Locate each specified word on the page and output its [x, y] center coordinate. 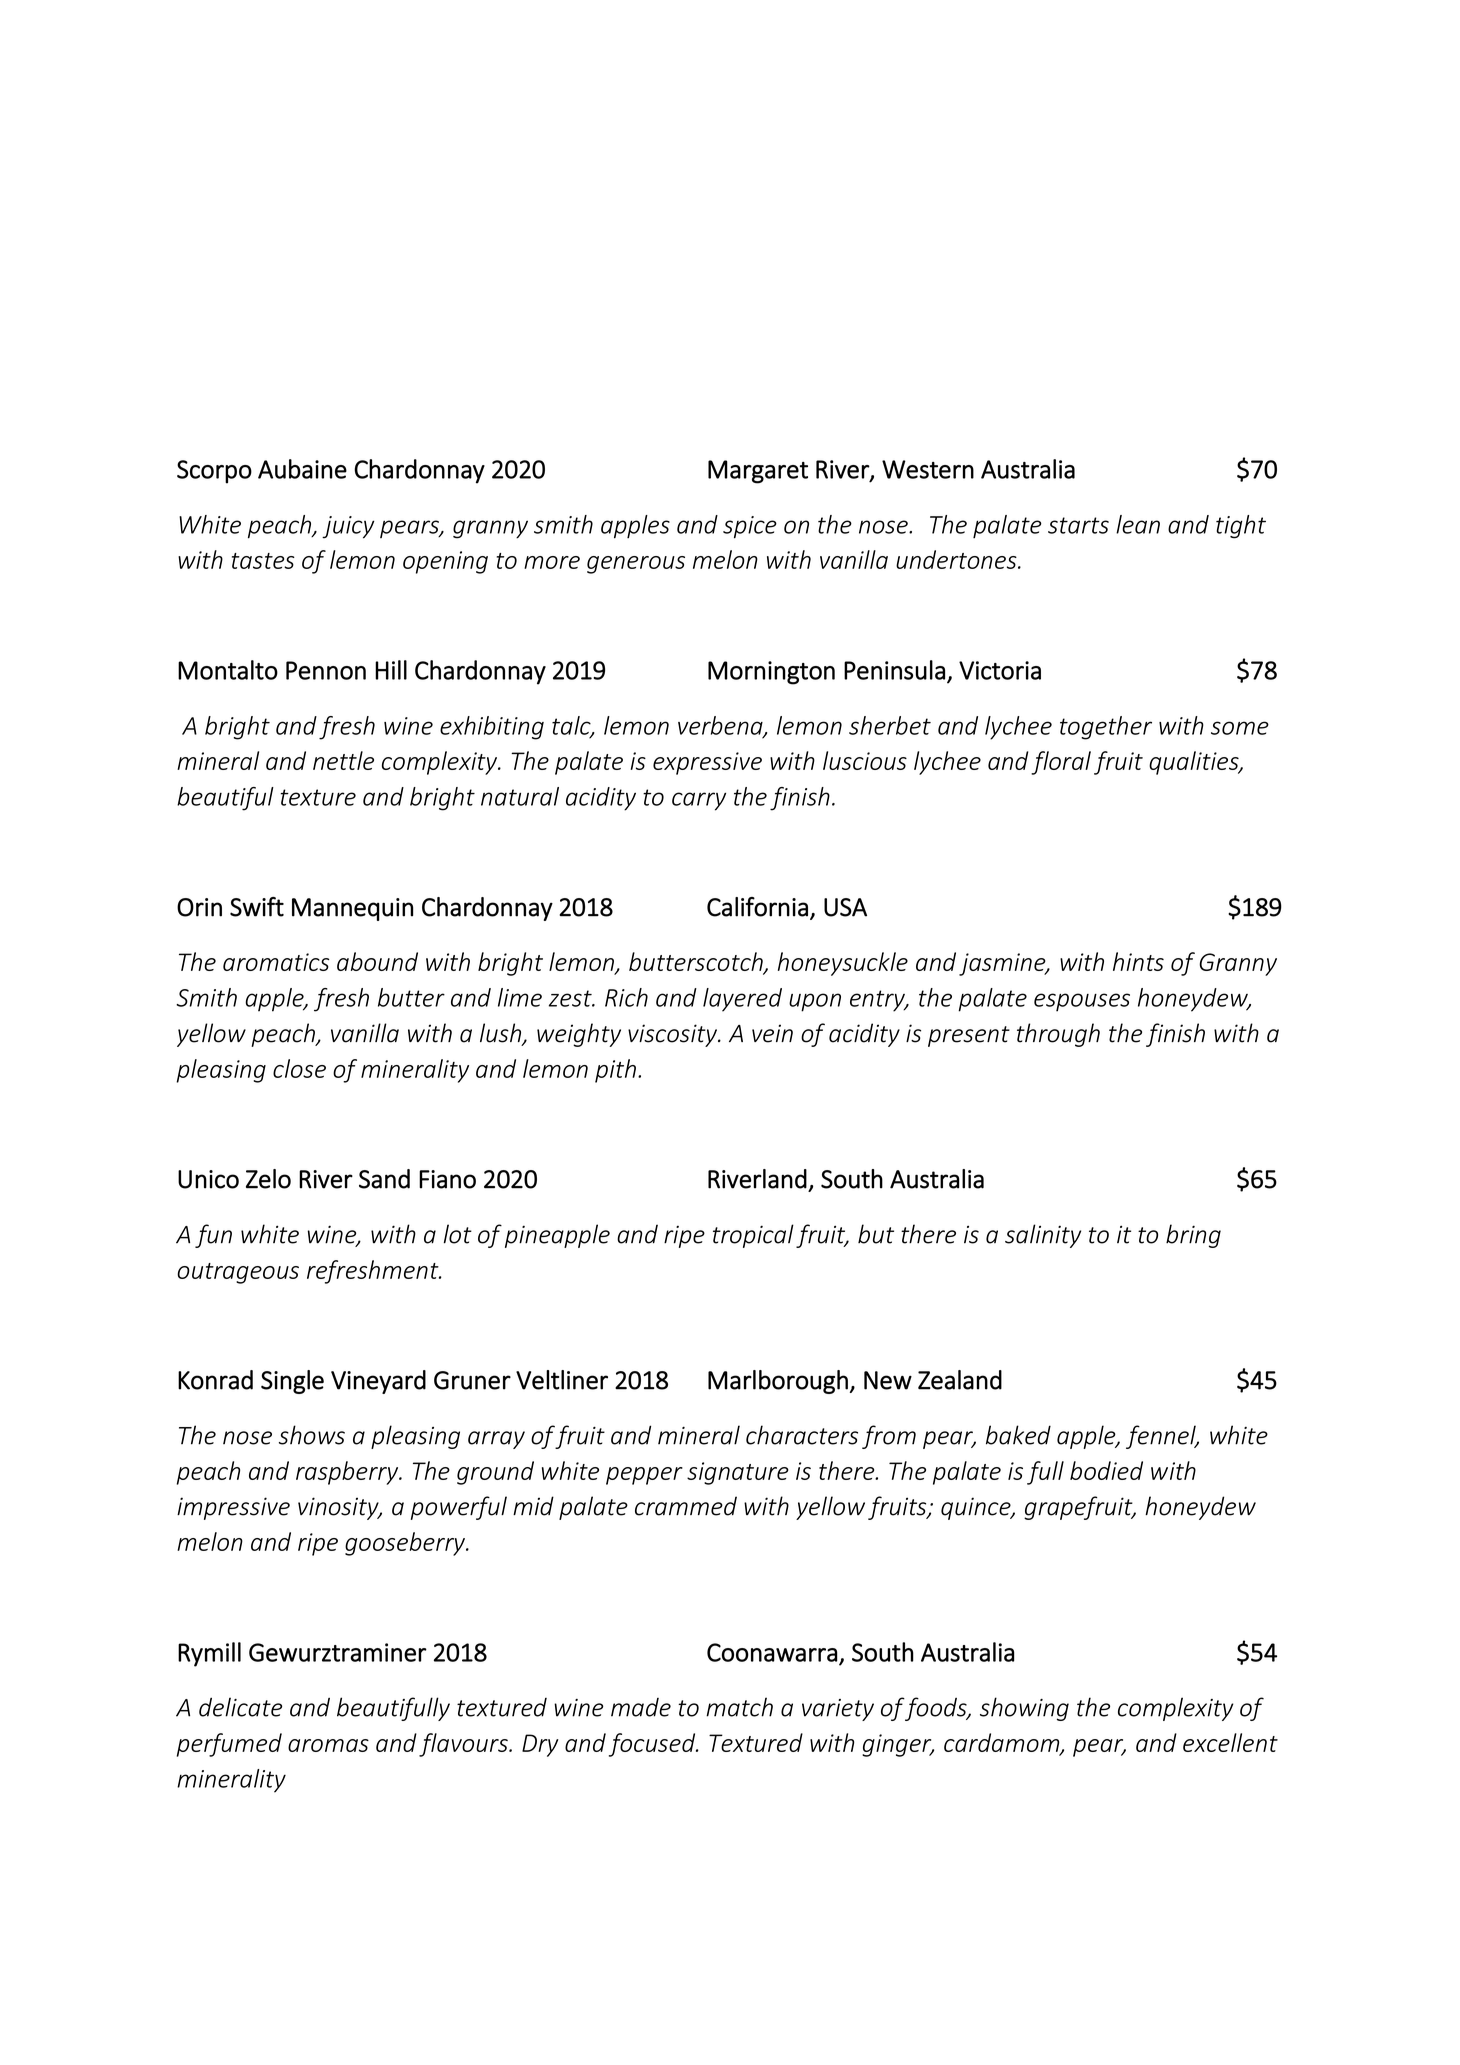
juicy [348, 527]
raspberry [348, 1473]
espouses [1082, 1002]
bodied [1106, 1470]
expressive [707, 763]
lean [1138, 524]
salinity [1043, 1236]
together [1106, 728]
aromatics [276, 962]
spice [750, 527]
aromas [328, 1745]
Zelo [268, 1179]
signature [738, 1473]
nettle [343, 760]
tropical [753, 1236]
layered [742, 1000]
